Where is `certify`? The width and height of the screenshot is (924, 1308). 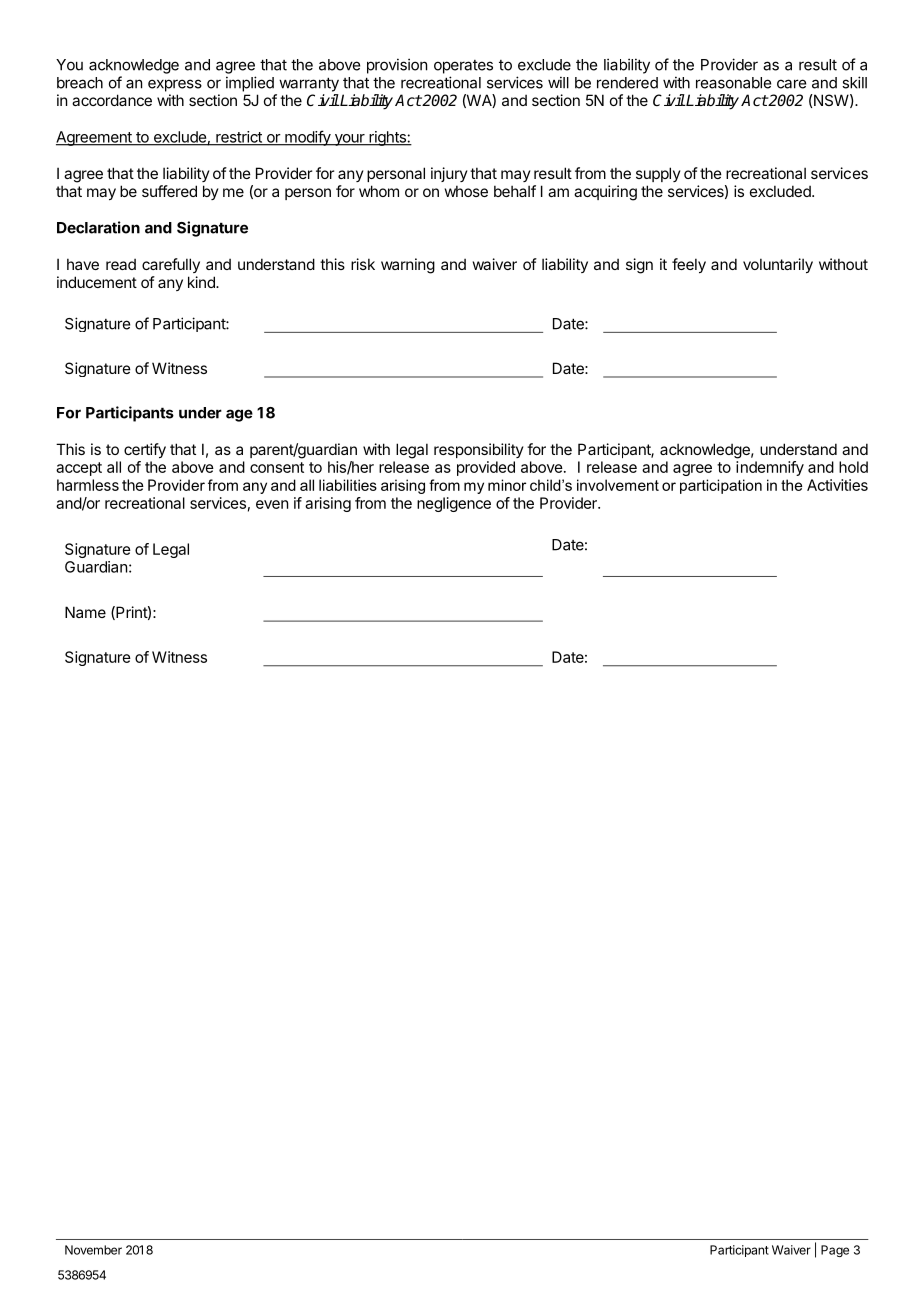
certify is located at coordinates (145, 450).
